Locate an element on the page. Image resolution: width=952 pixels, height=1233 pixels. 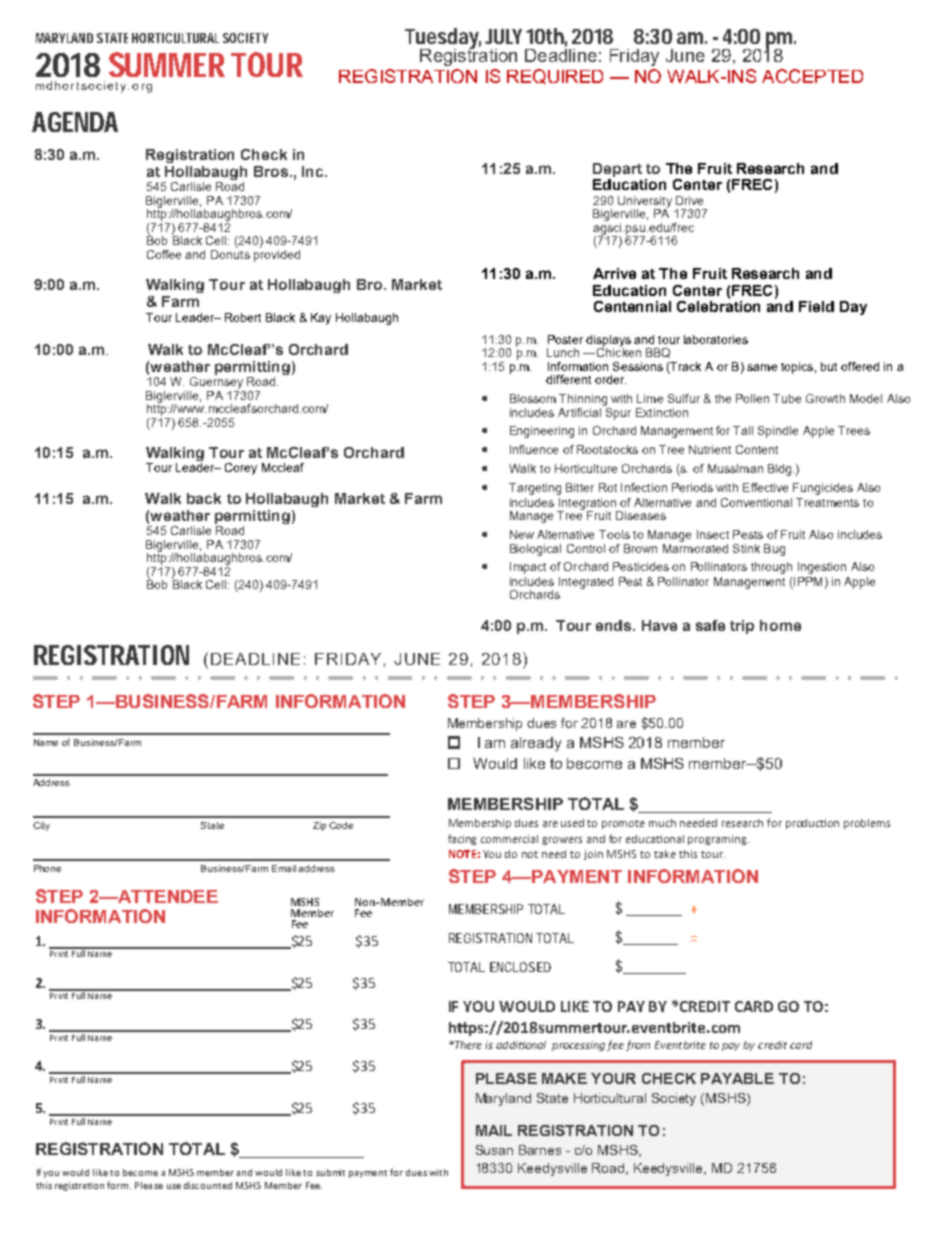
discounted is located at coordinates (208, 1185).
